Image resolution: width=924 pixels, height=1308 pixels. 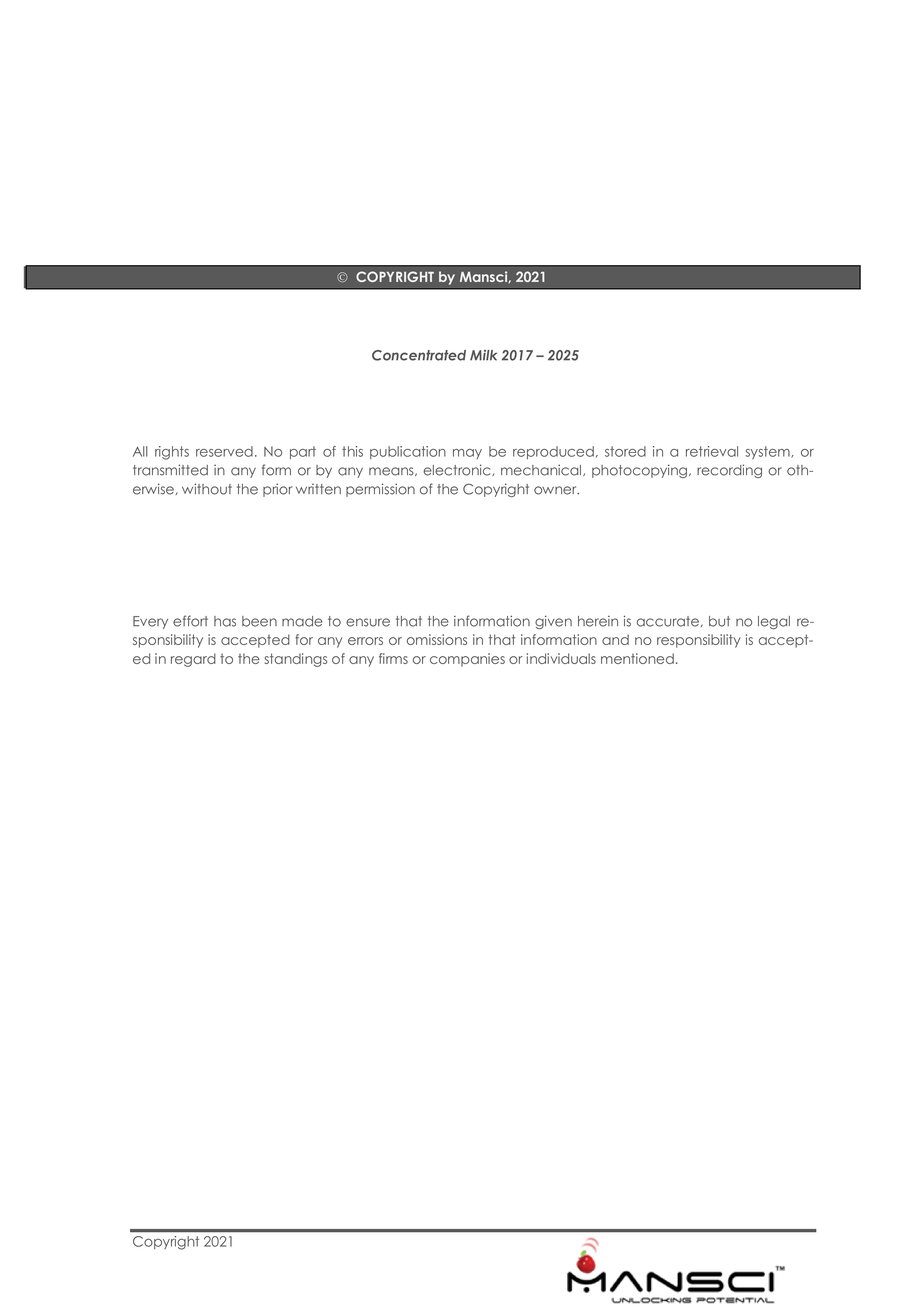 What do you see at coordinates (224, 451) in the document?
I see `reserved` at bounding box center [224, 451].
